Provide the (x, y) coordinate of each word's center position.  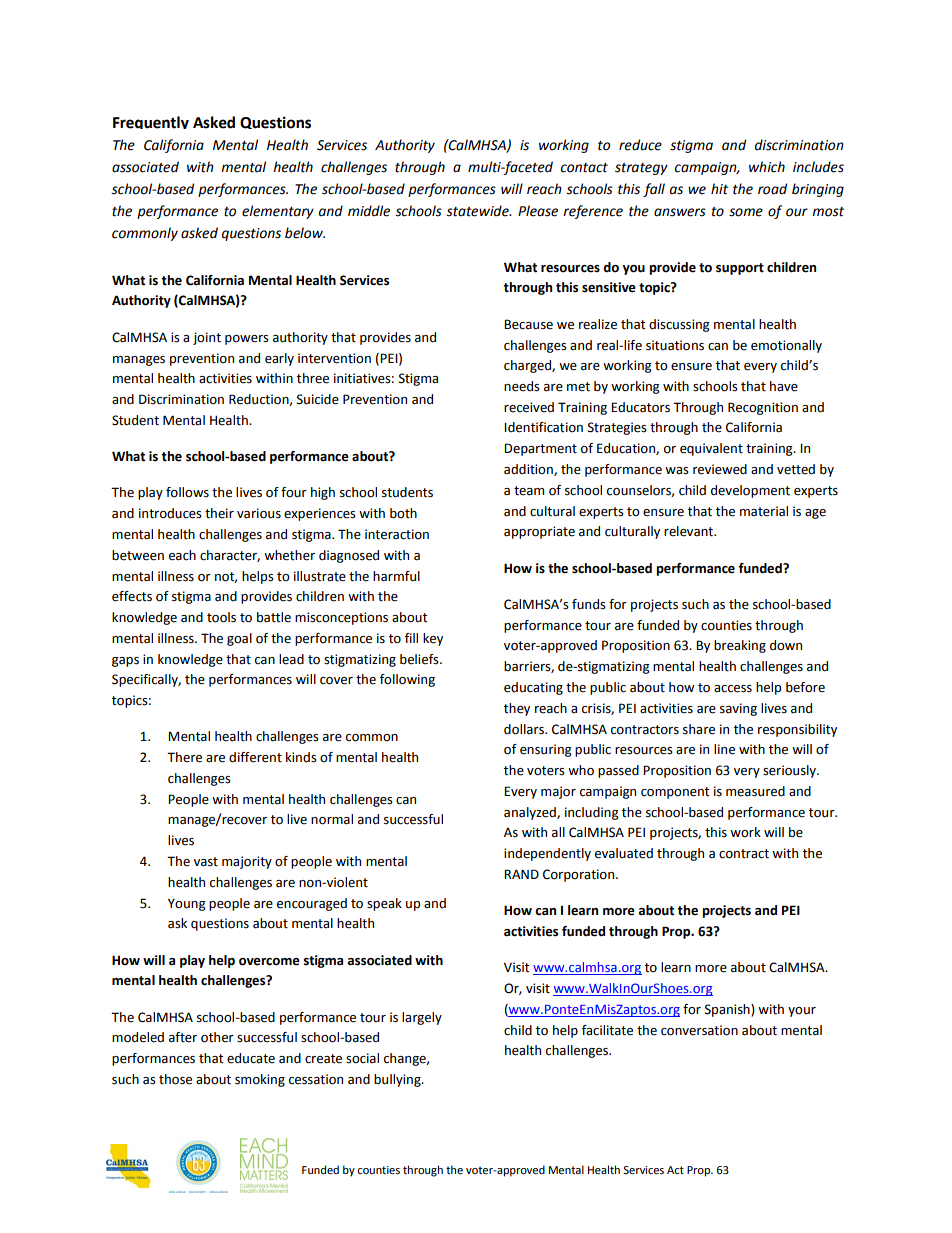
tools (221, 617)
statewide (478, 211)
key (433, 639)
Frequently (151, 122)
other (217, 1037)
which (767, 167)
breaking (740, 646)
